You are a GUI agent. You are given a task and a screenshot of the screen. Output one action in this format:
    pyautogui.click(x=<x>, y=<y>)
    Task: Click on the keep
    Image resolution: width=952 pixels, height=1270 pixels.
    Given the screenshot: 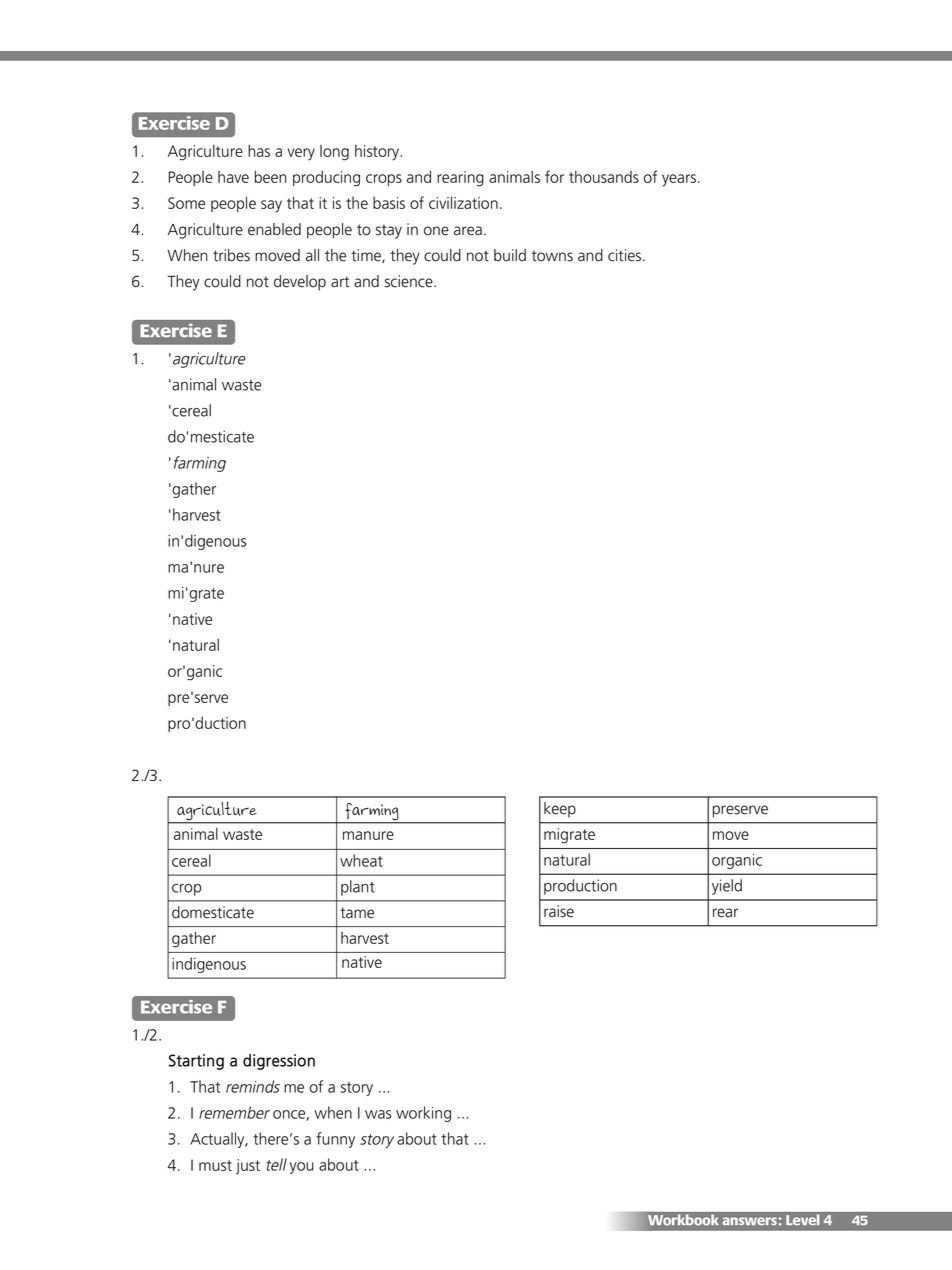 What is the action you would take?
    pyautogui.click(x=560, y=810)
